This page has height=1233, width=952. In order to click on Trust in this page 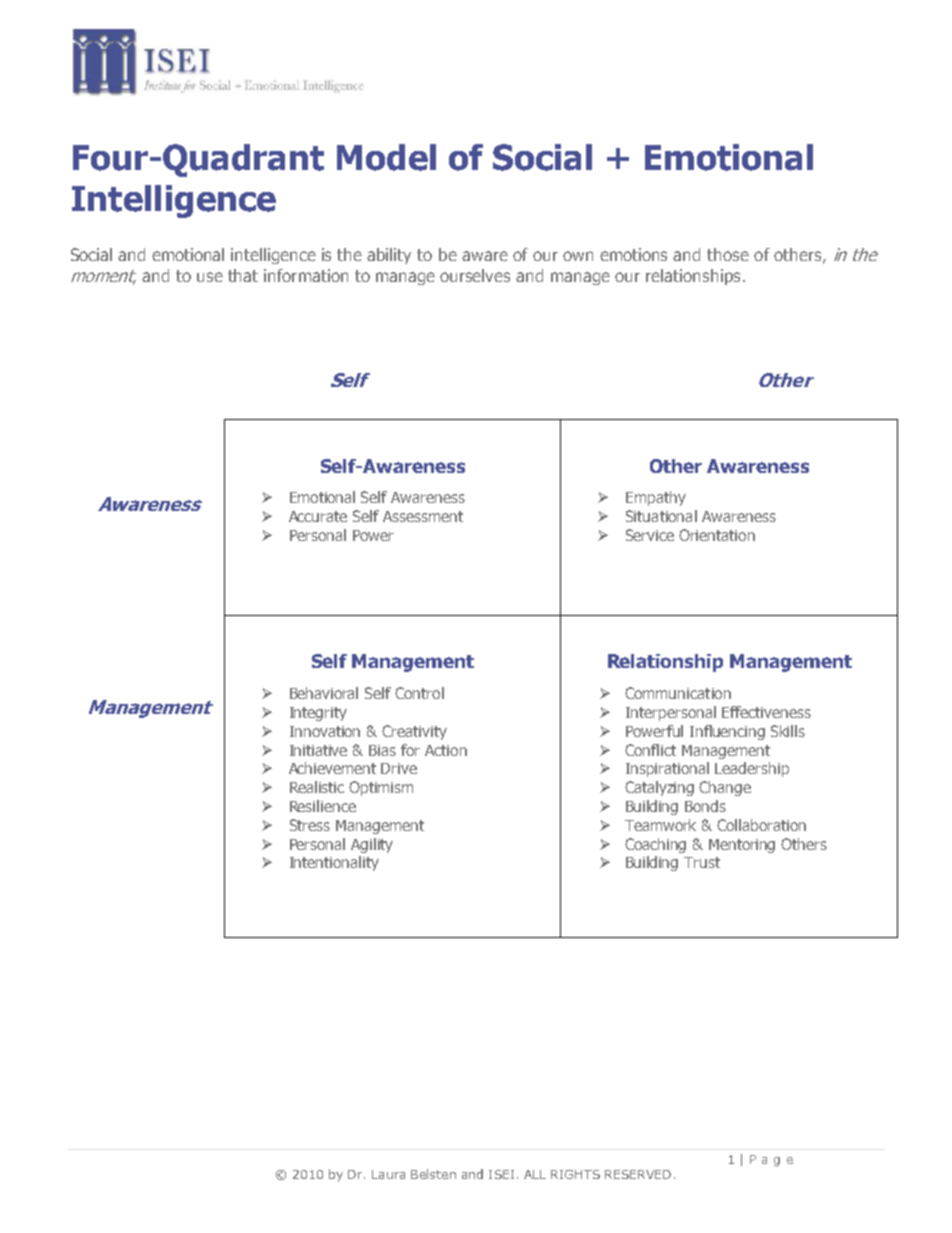, I will do `click(702, 862)`.
